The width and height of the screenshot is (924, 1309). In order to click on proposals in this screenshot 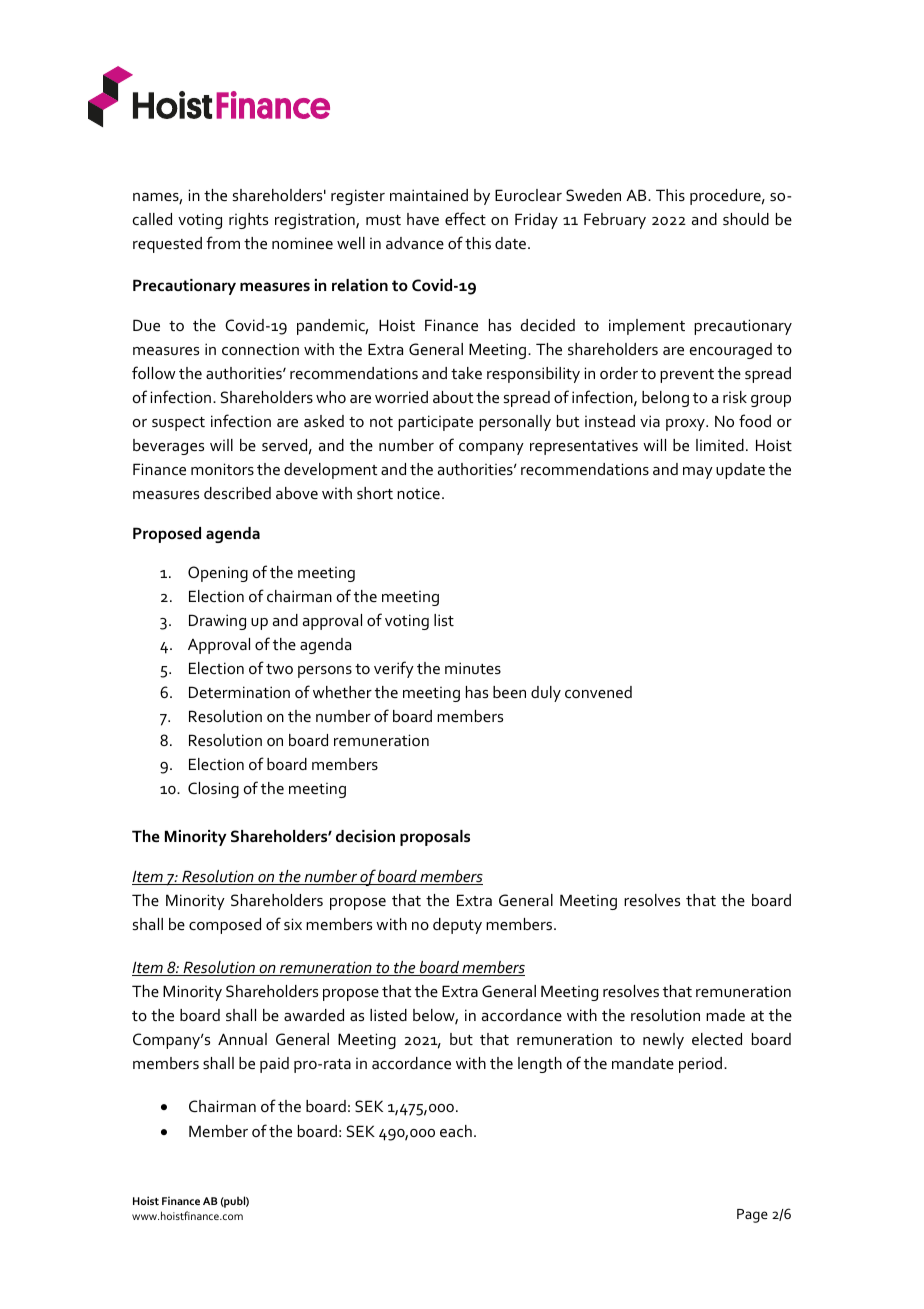, I will do `click(435, 838)`.
